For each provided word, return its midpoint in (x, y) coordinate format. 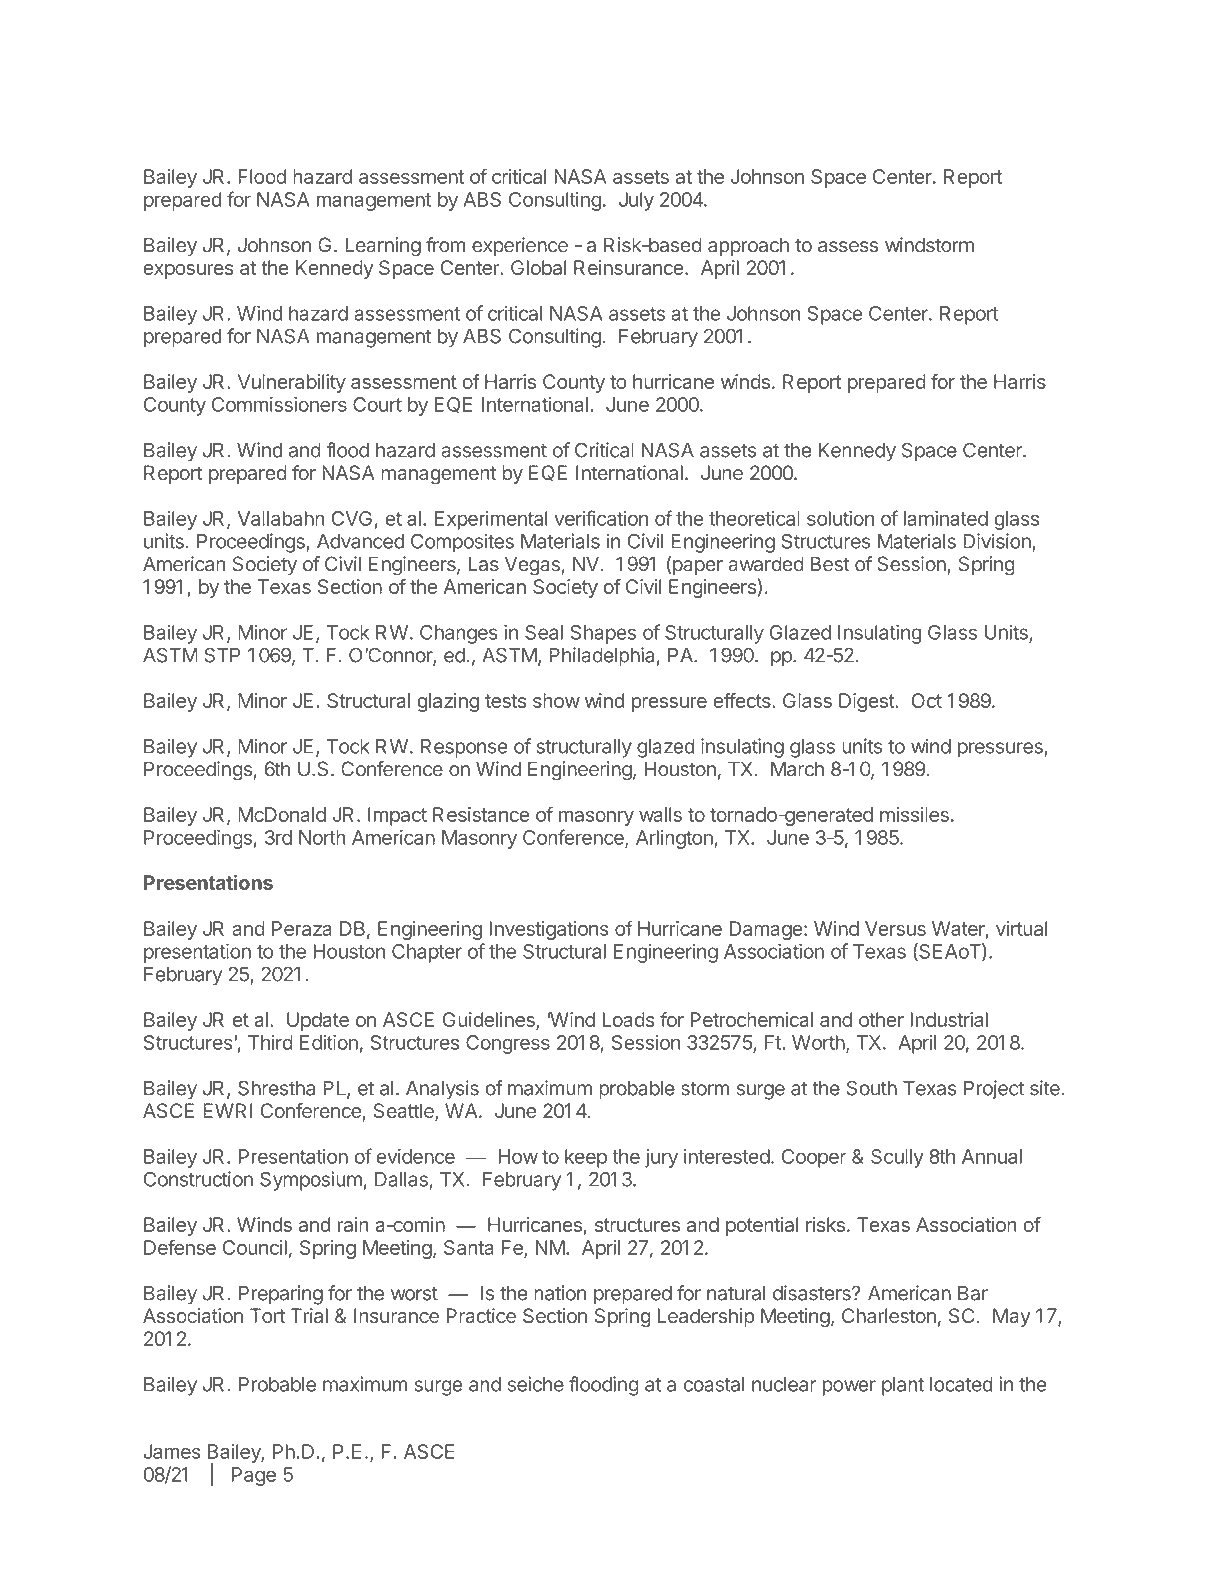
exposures (188, 271)
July (636, 201)
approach (748, 246)
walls (660, 814)
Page (254, 1476)
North (322, 837)
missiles (914, 814)
